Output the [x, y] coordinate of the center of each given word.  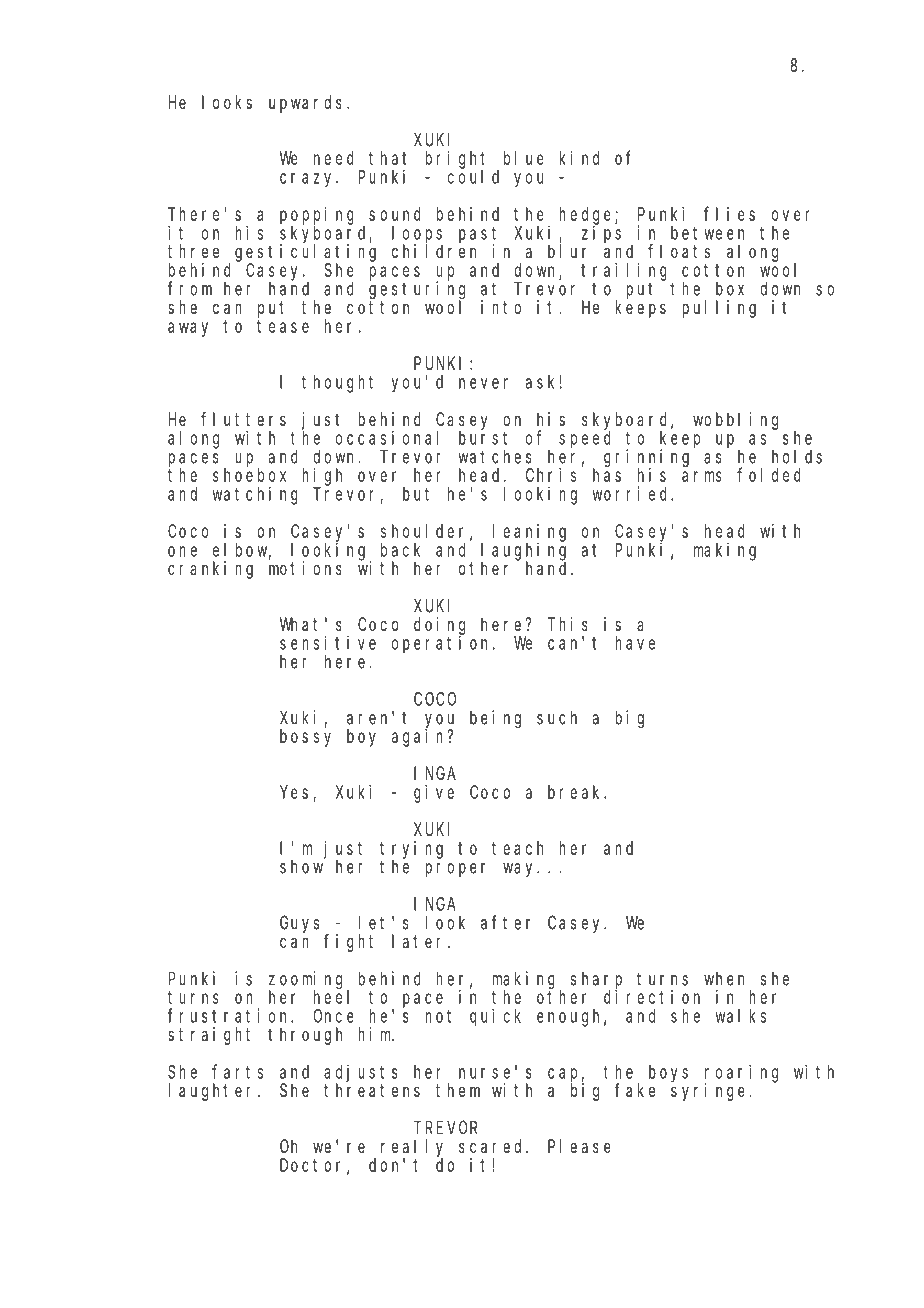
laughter [213, 1092]
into [501, 307]
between [707, 233]
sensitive [328, 643]
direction [652, 997]
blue [524, 158]
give [434, 794]
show [301, 867]
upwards [305, 104]
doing [439, 626]
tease [283, 326]
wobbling [735, 421]
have [635, 643]
